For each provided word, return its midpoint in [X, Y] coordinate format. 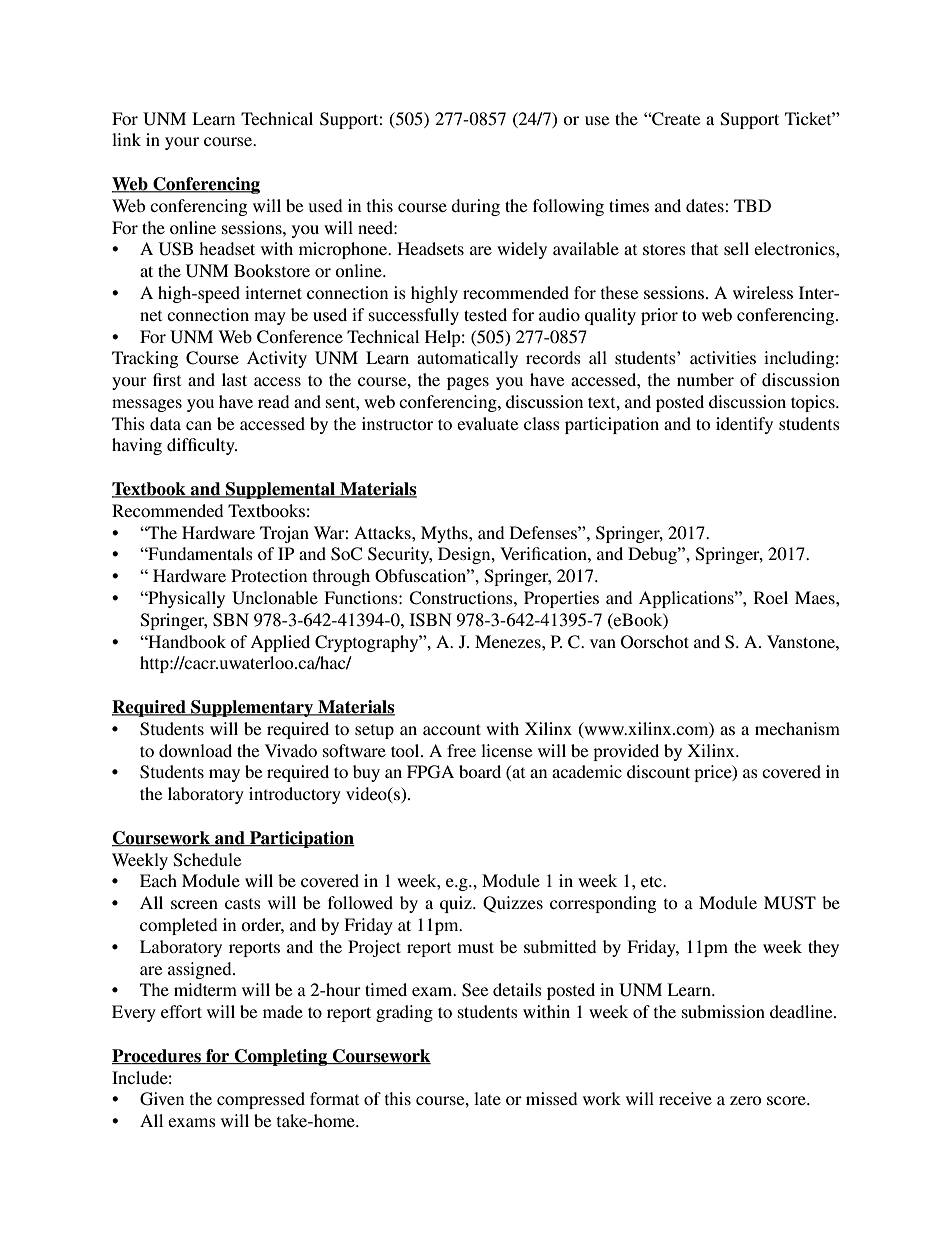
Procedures [157, 1056]
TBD [752, 205]
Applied [280, 643]
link [126, 139]
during [475, 207]
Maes [816, 597]
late [487, 1098]
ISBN [431, 620]
